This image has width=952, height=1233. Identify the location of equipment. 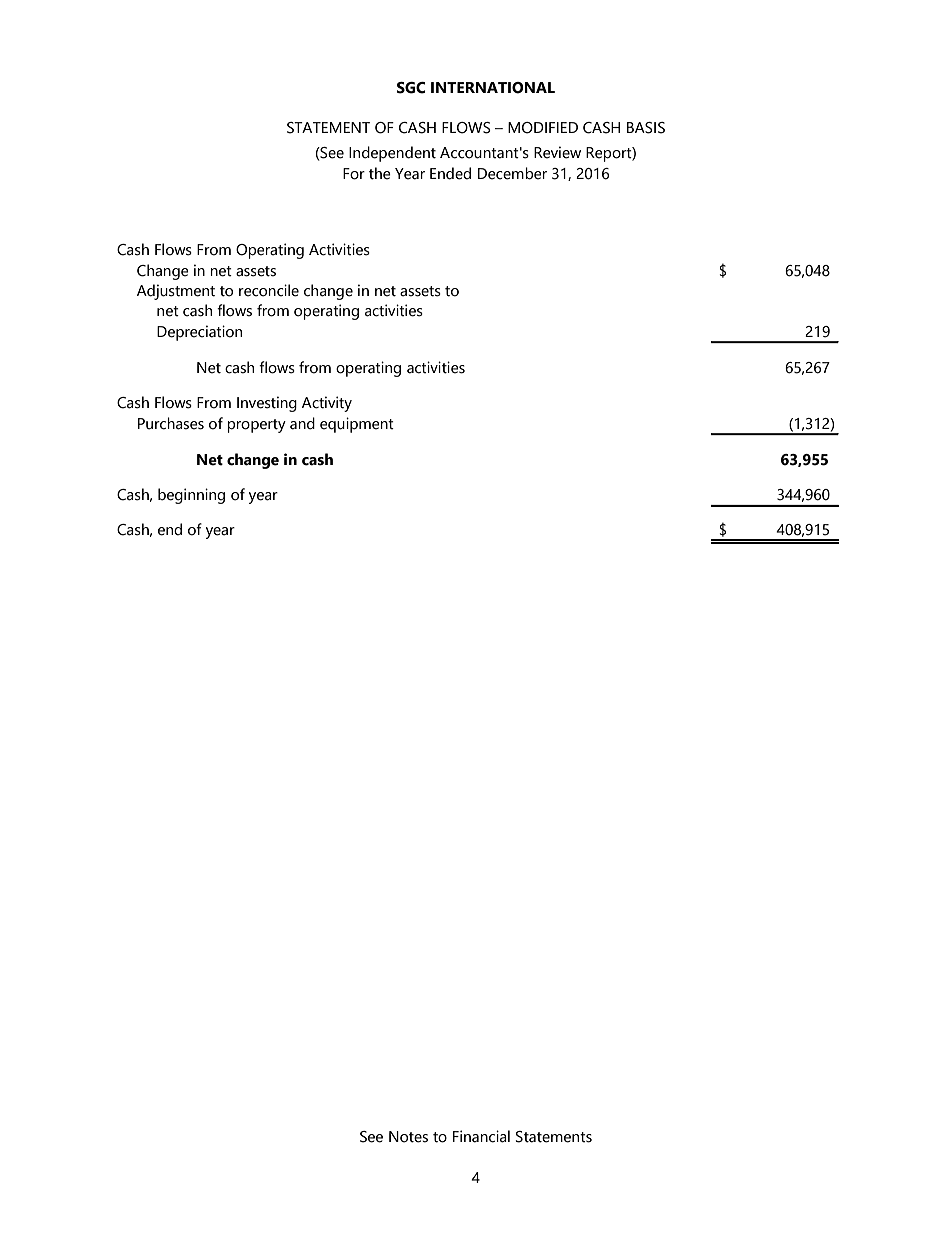
(357, 425).
